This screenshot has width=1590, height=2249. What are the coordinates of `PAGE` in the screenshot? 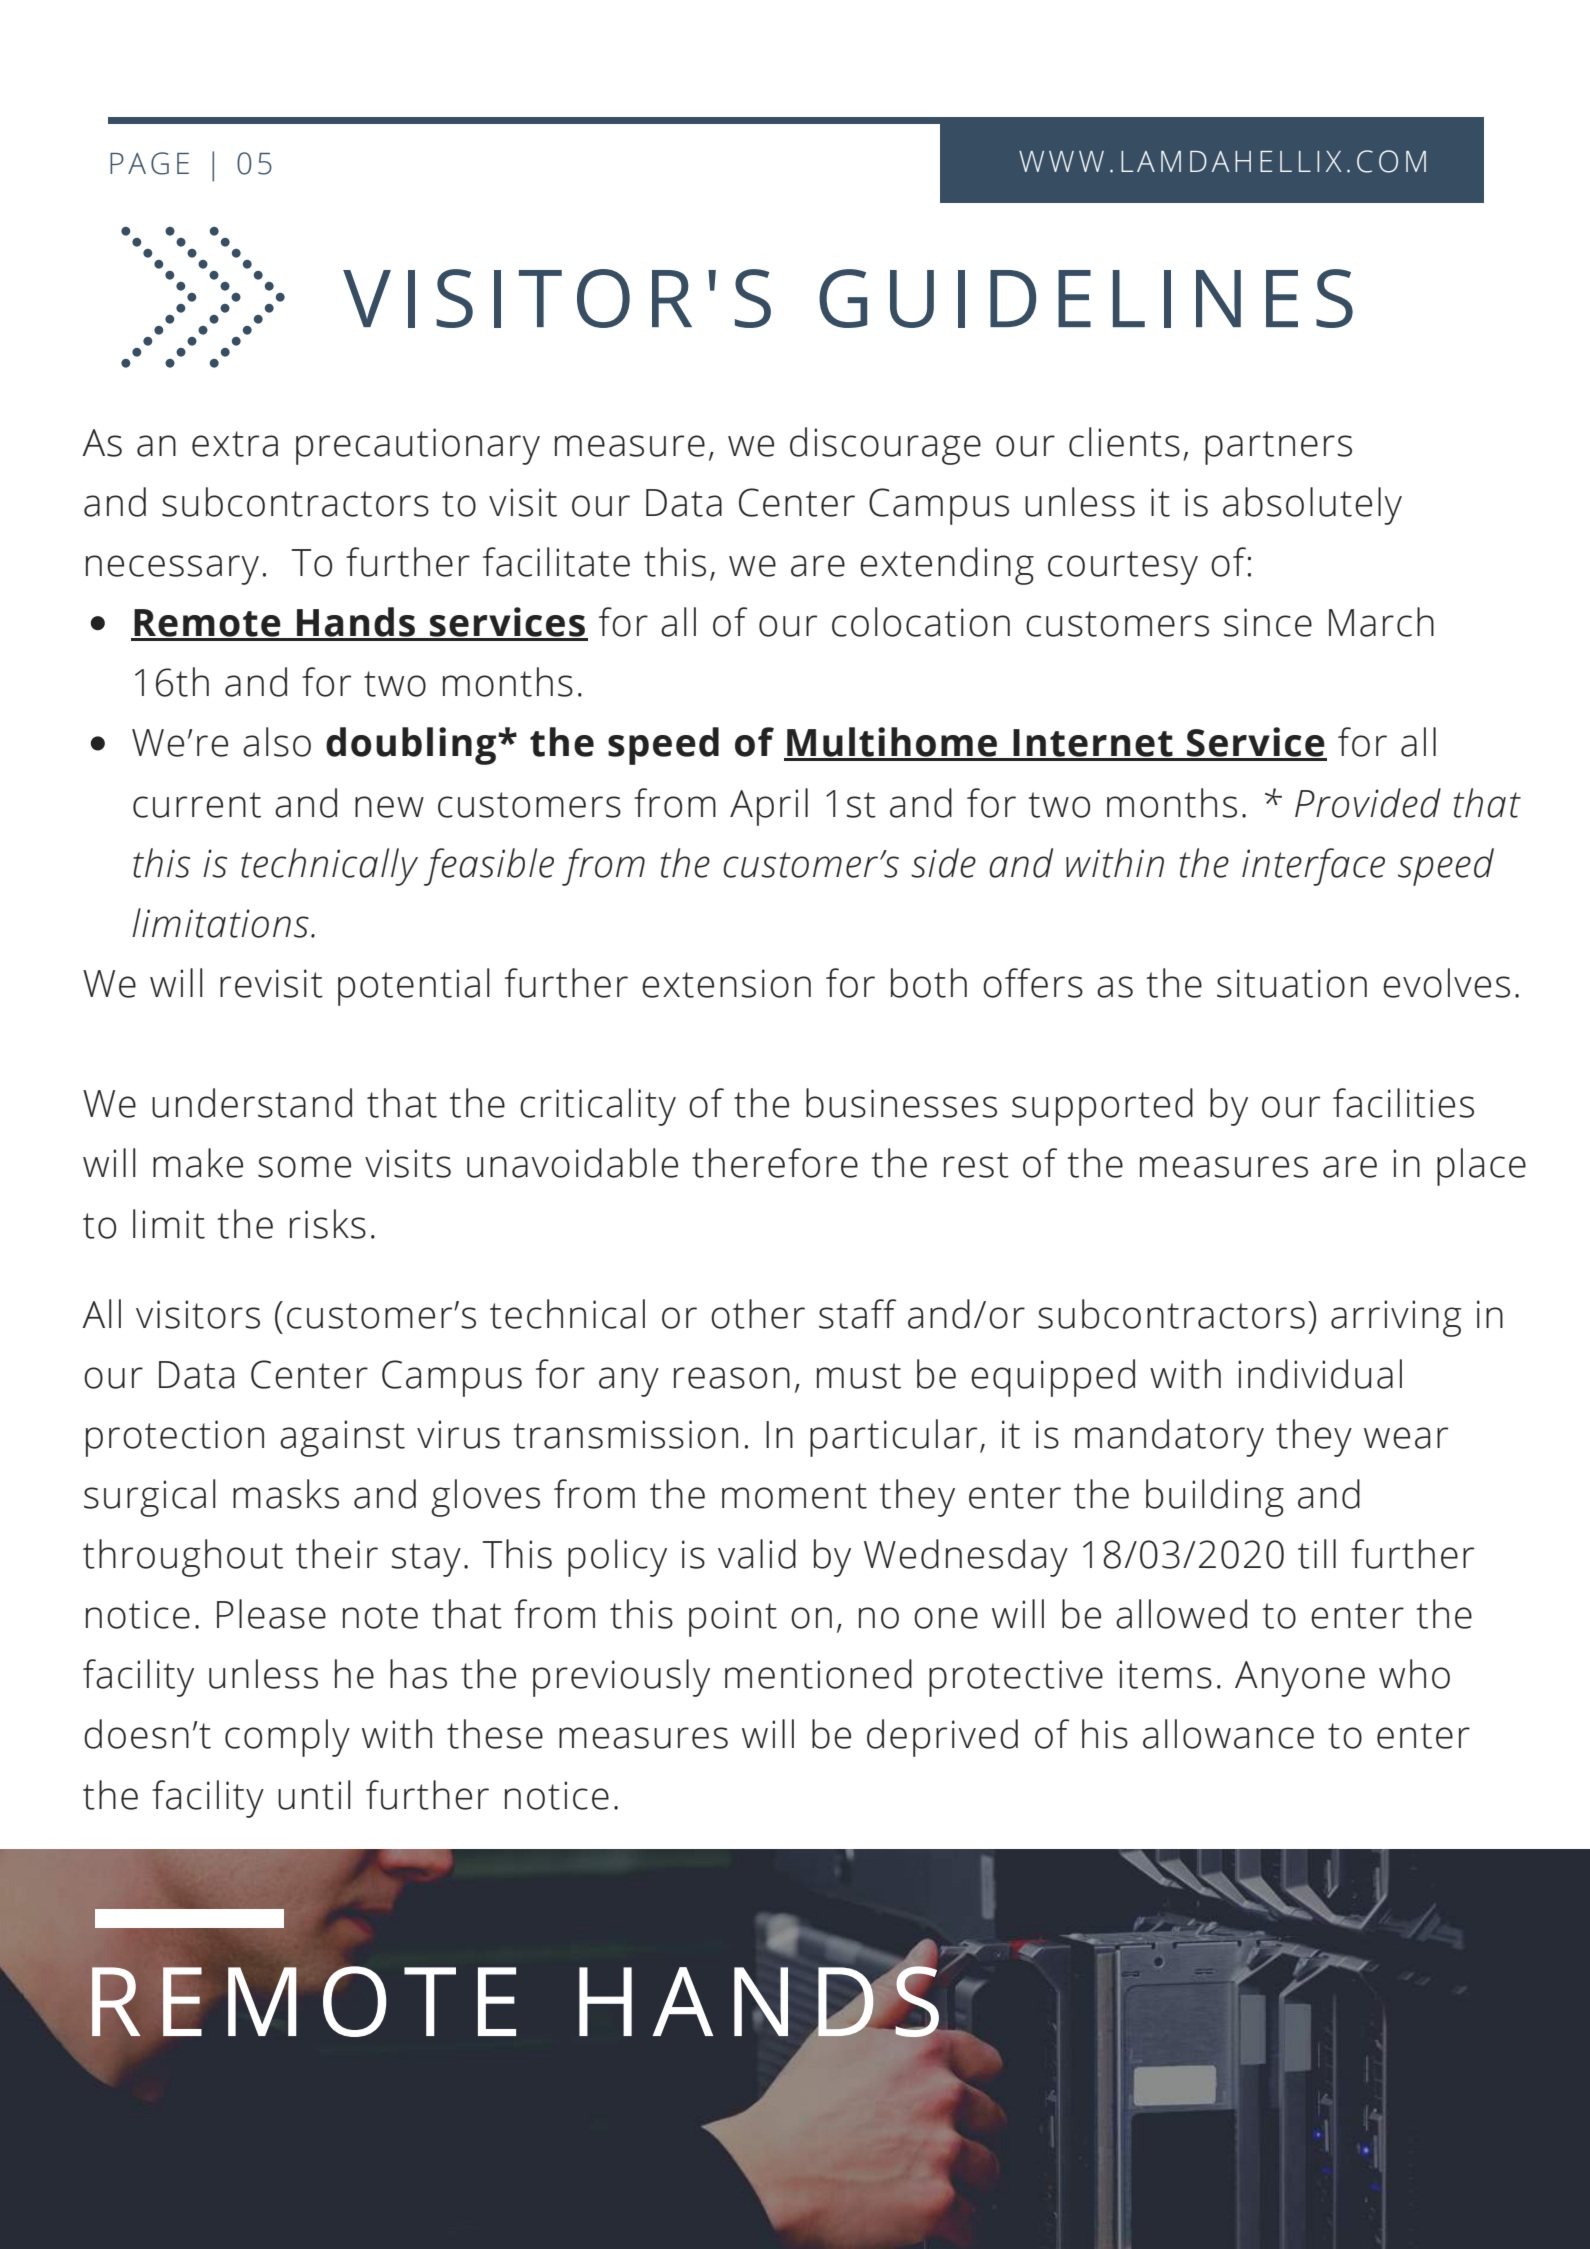 It's located at (149, 163).
